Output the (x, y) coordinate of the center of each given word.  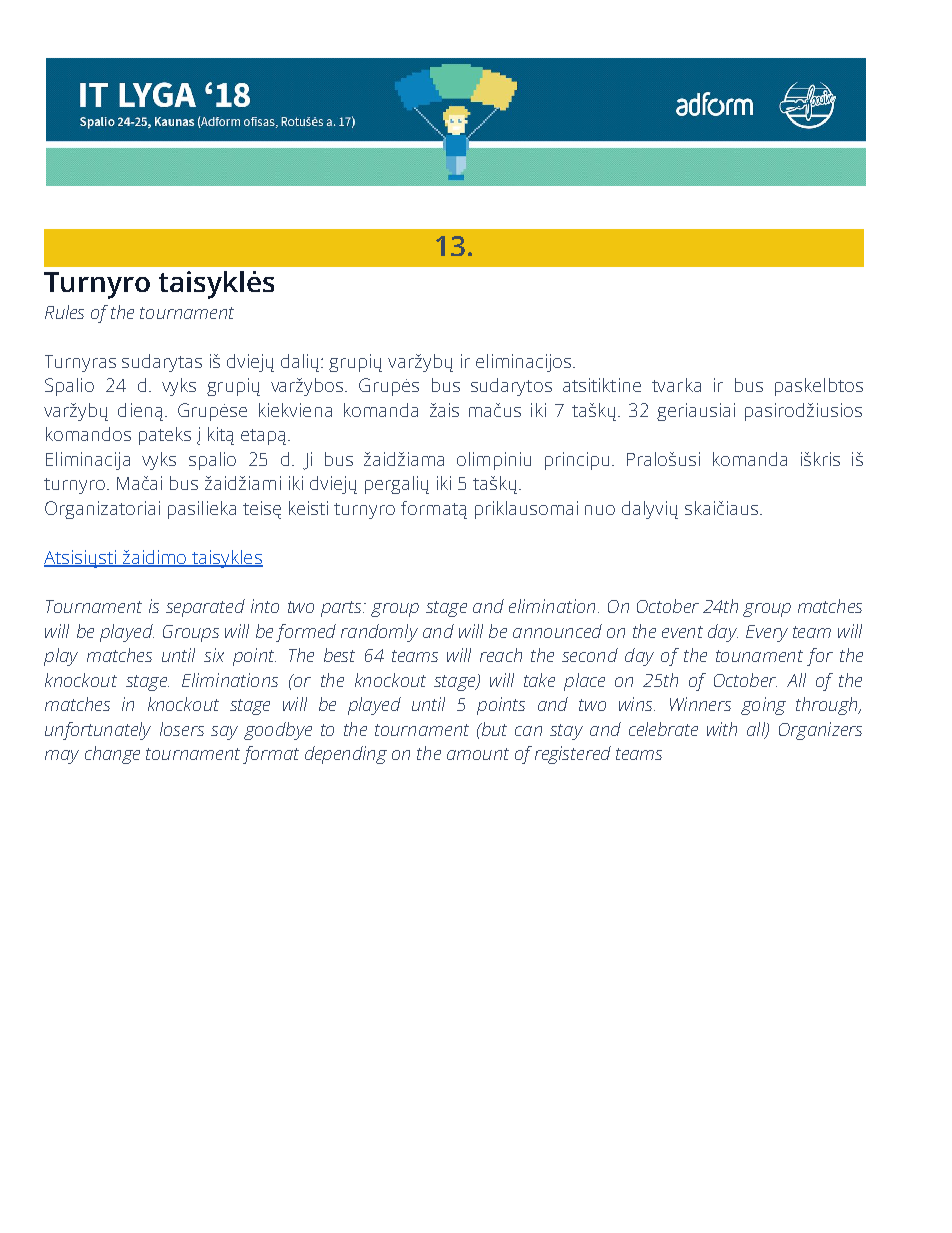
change (112, 755)
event (682, 632)
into (265, 606)
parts (342, 609)
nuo (600, 510)
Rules (64, 312)
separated (205, 608)
